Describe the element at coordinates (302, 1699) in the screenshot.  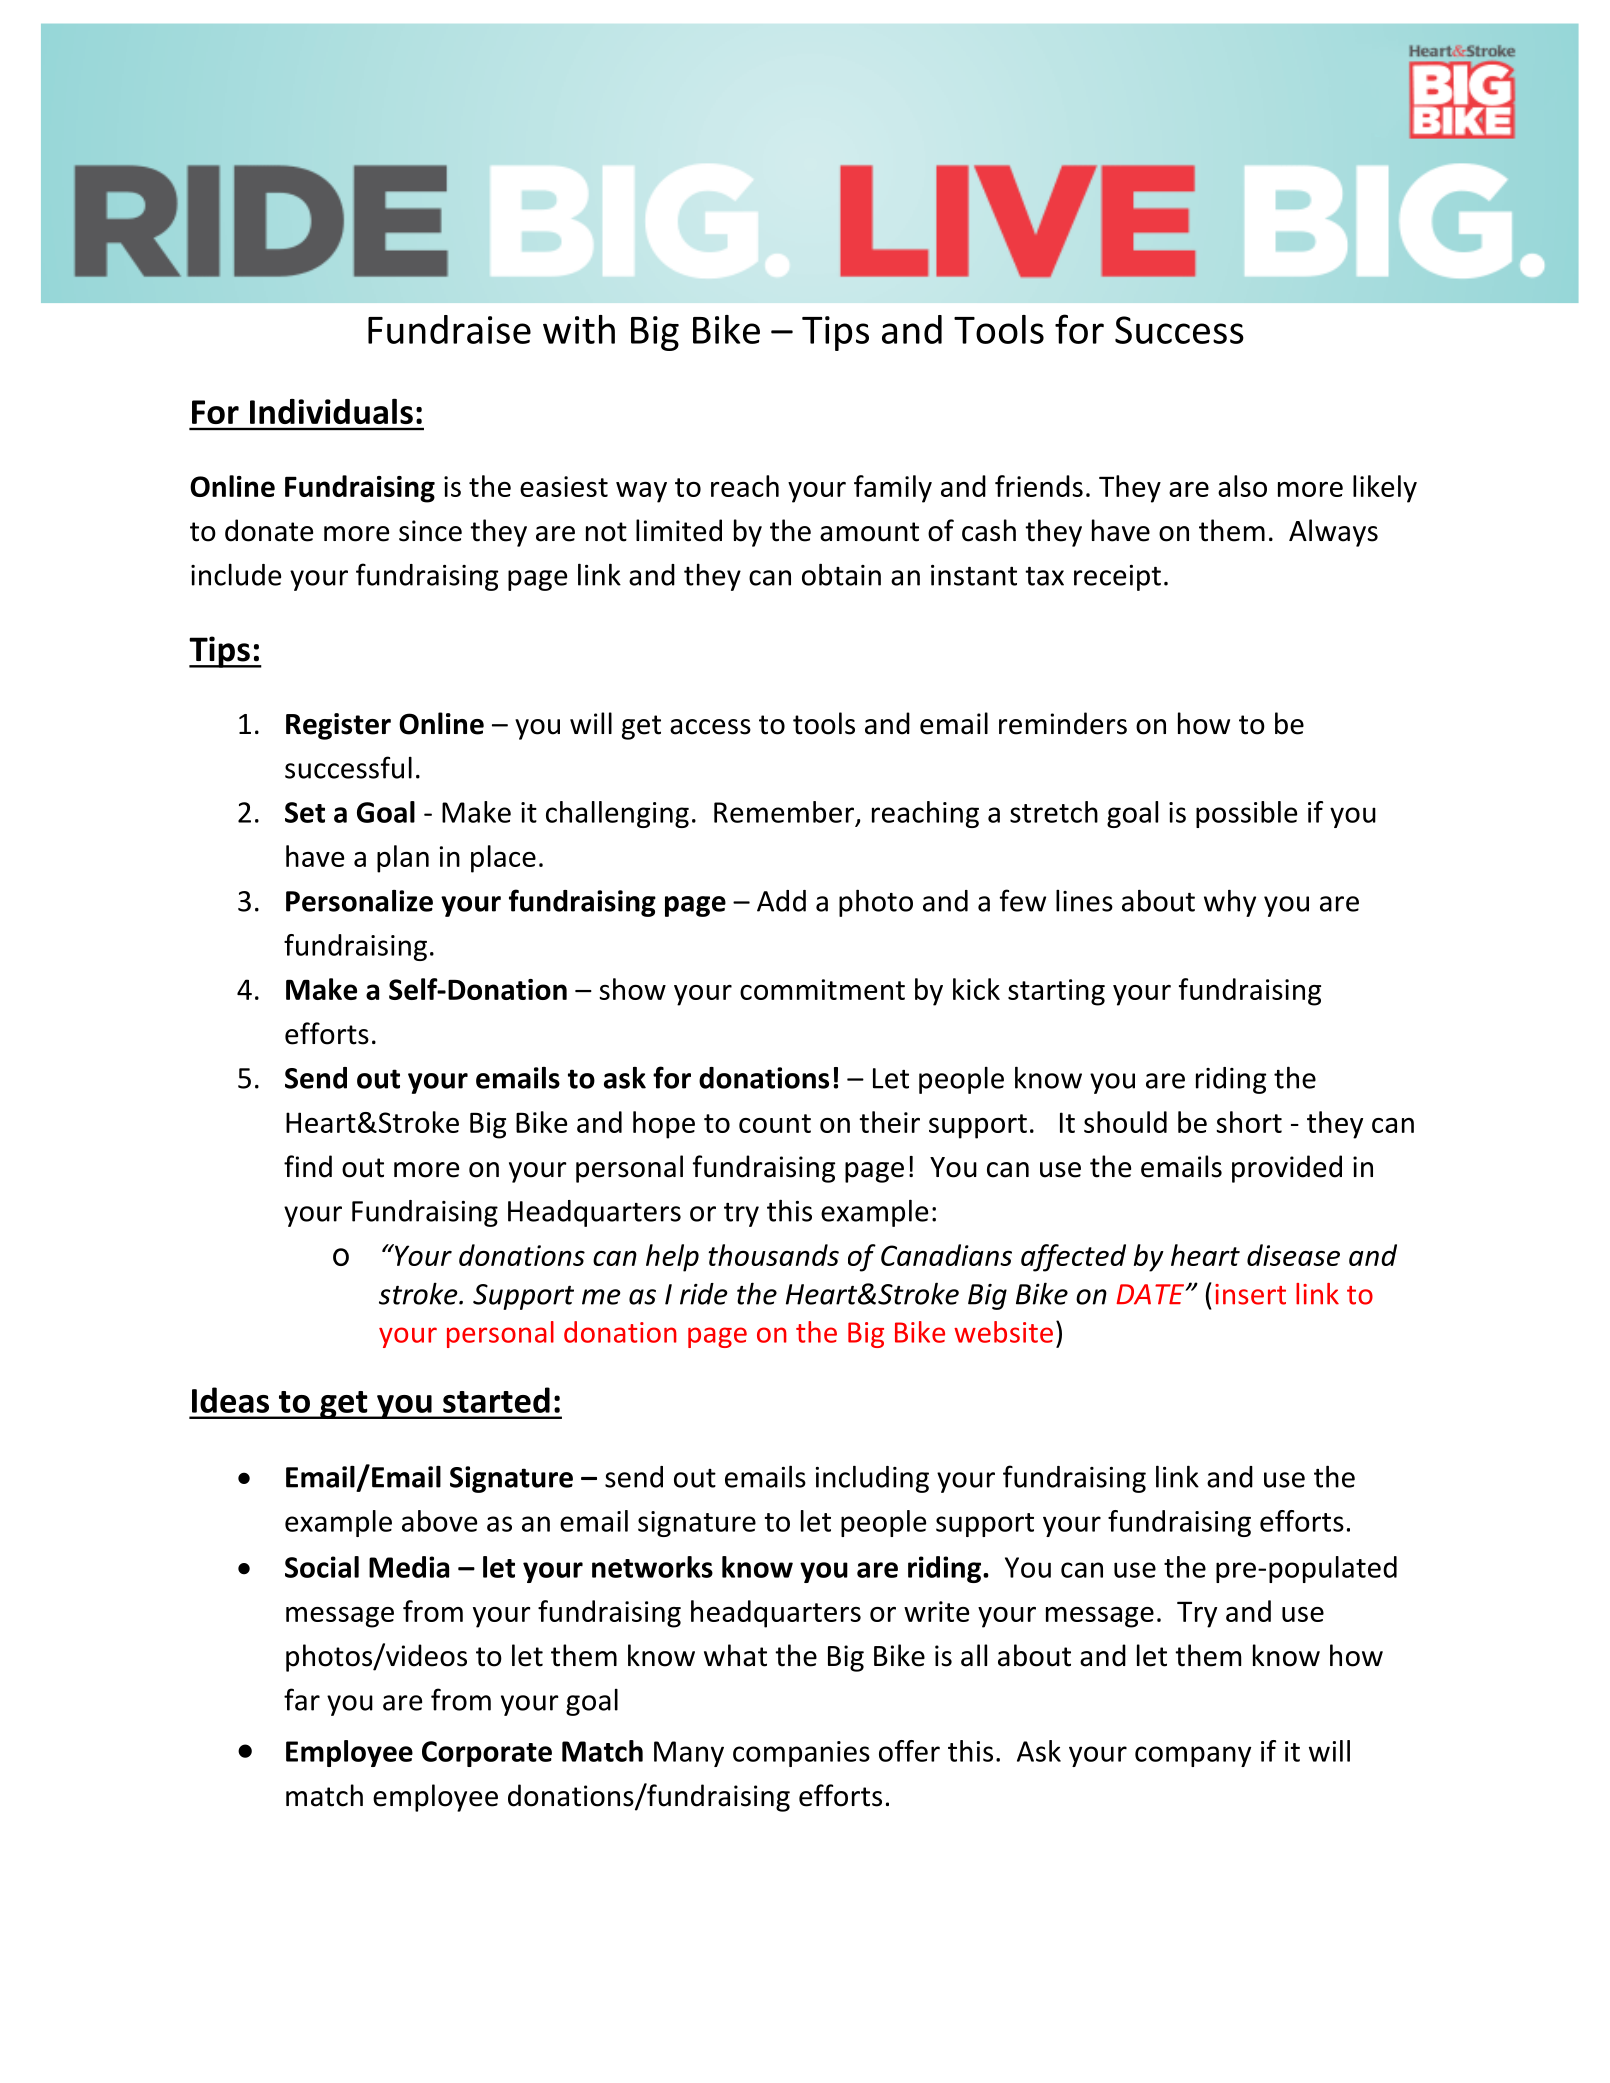
I see `far` at that location.
